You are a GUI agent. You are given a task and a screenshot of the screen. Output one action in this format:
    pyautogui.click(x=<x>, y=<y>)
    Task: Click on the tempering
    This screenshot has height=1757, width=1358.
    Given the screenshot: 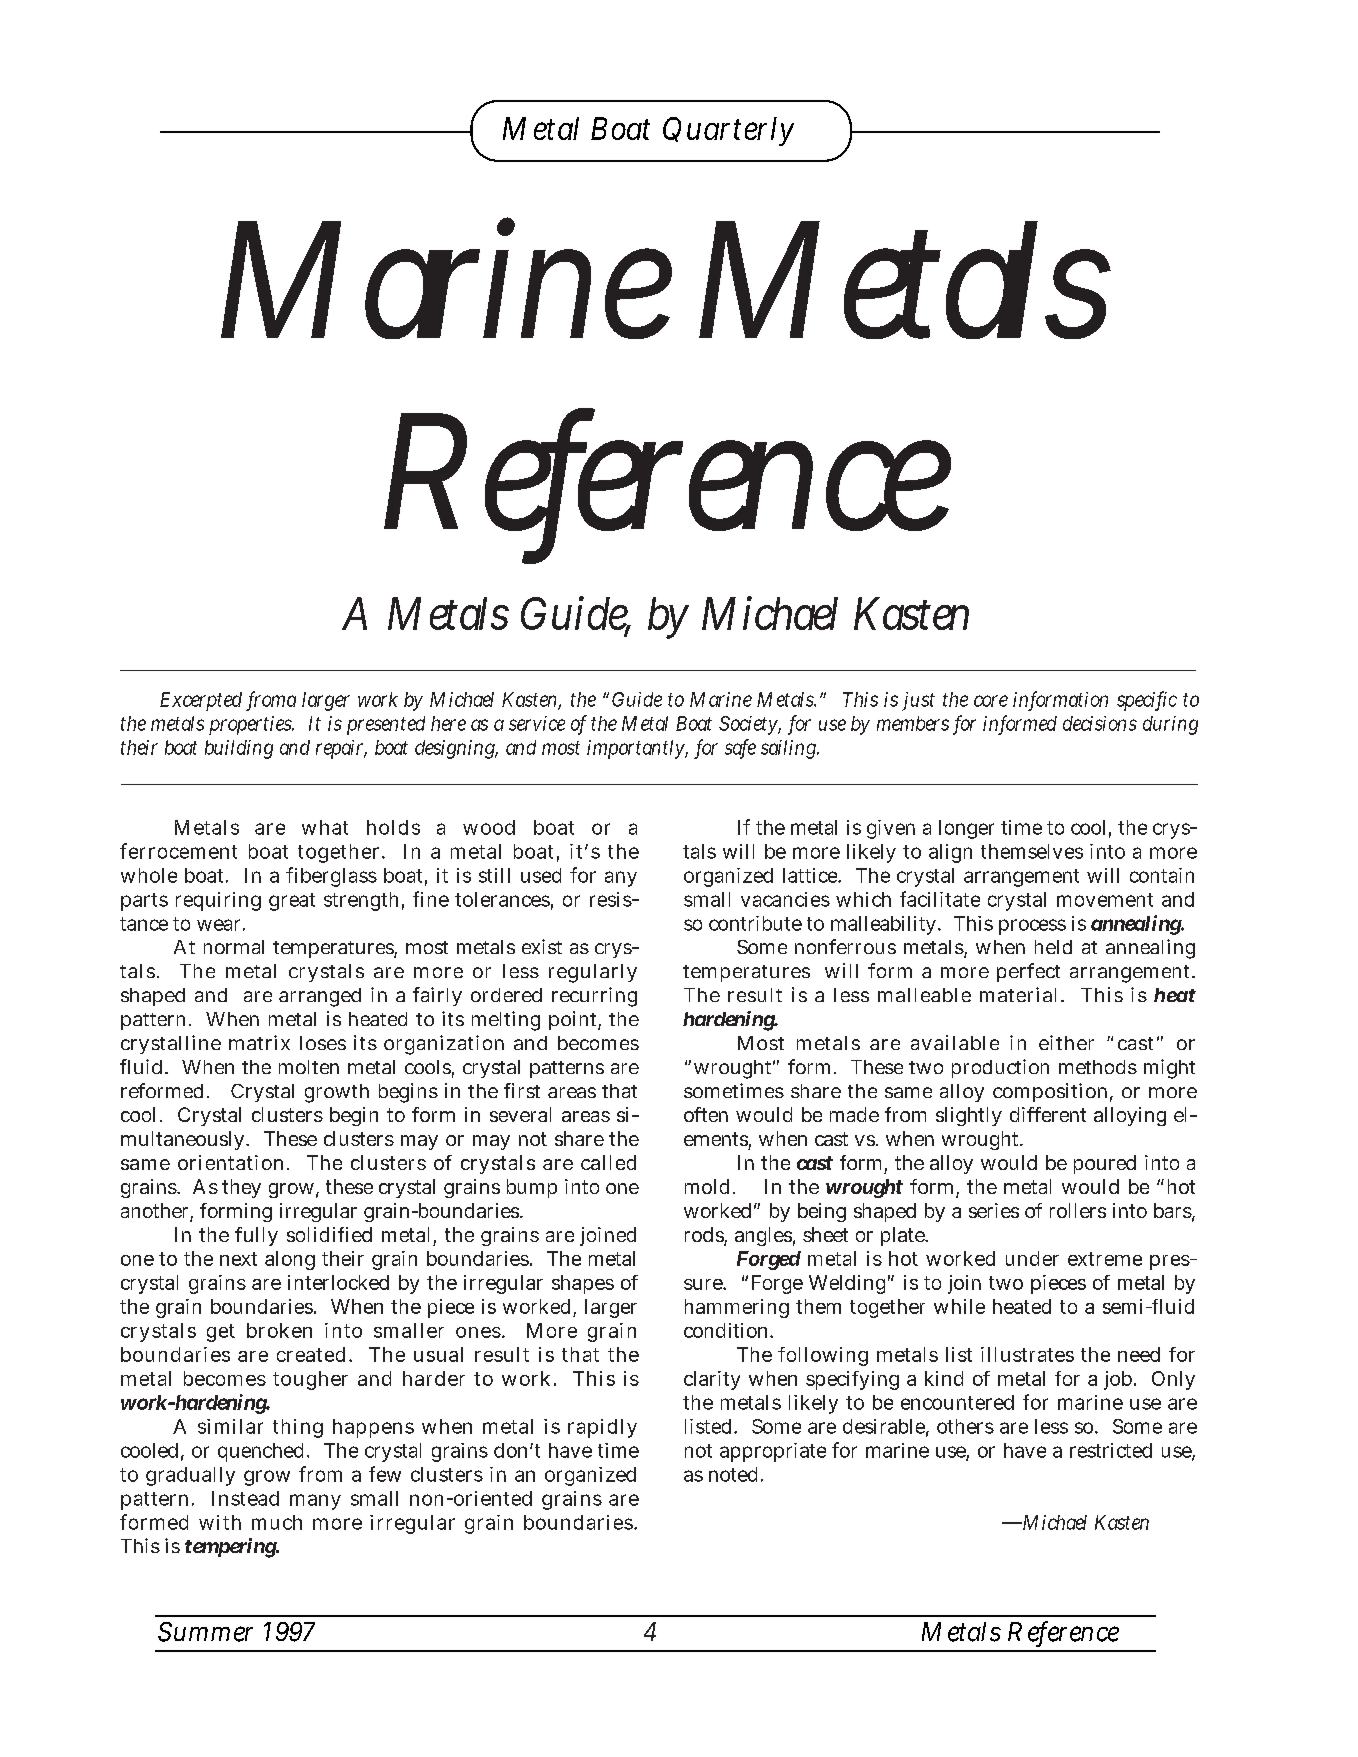 What is the action you would take?
    pyautogui.click(x=232, y=1548)
